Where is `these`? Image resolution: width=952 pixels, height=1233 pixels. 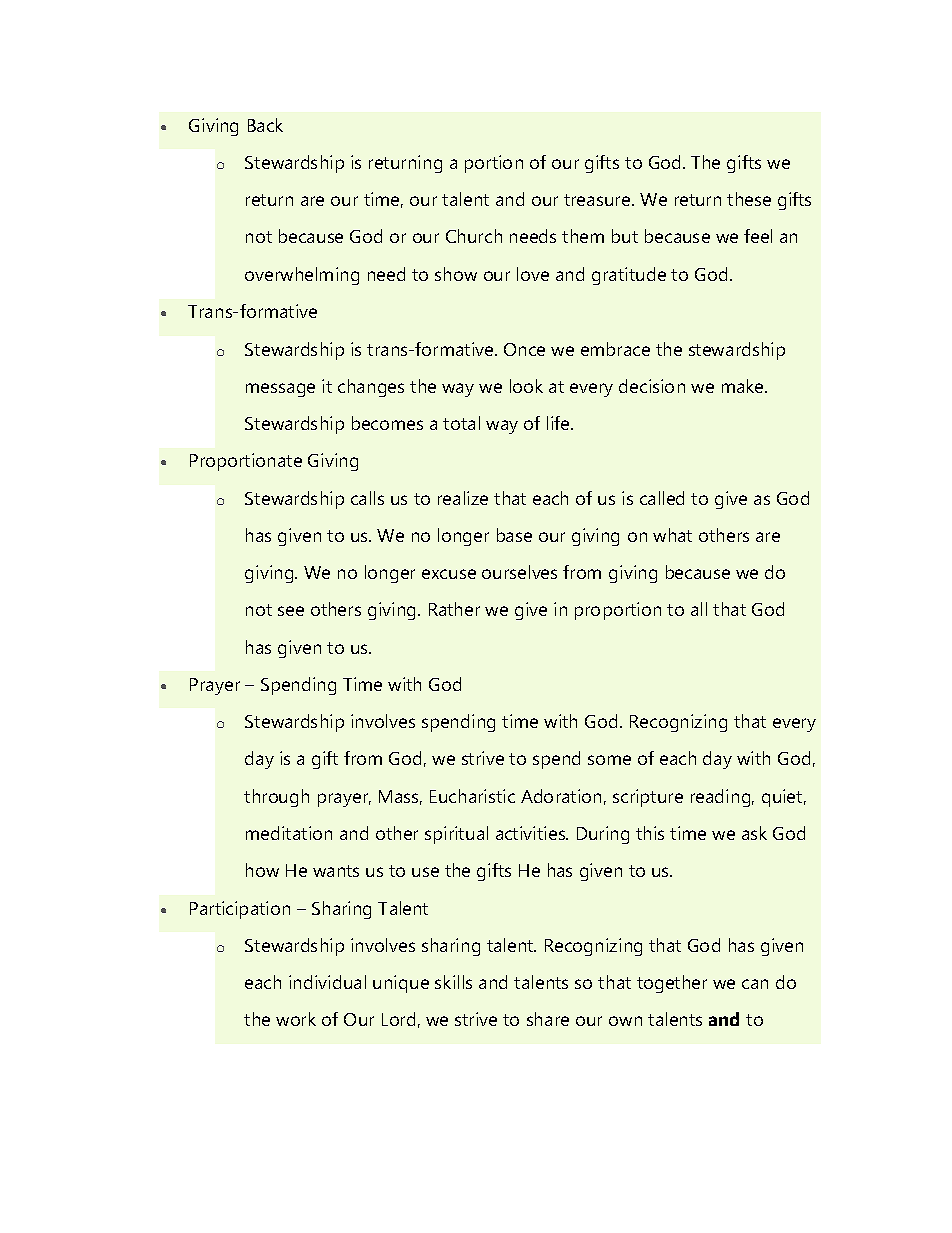
these is located at coordinates (749, 199).
